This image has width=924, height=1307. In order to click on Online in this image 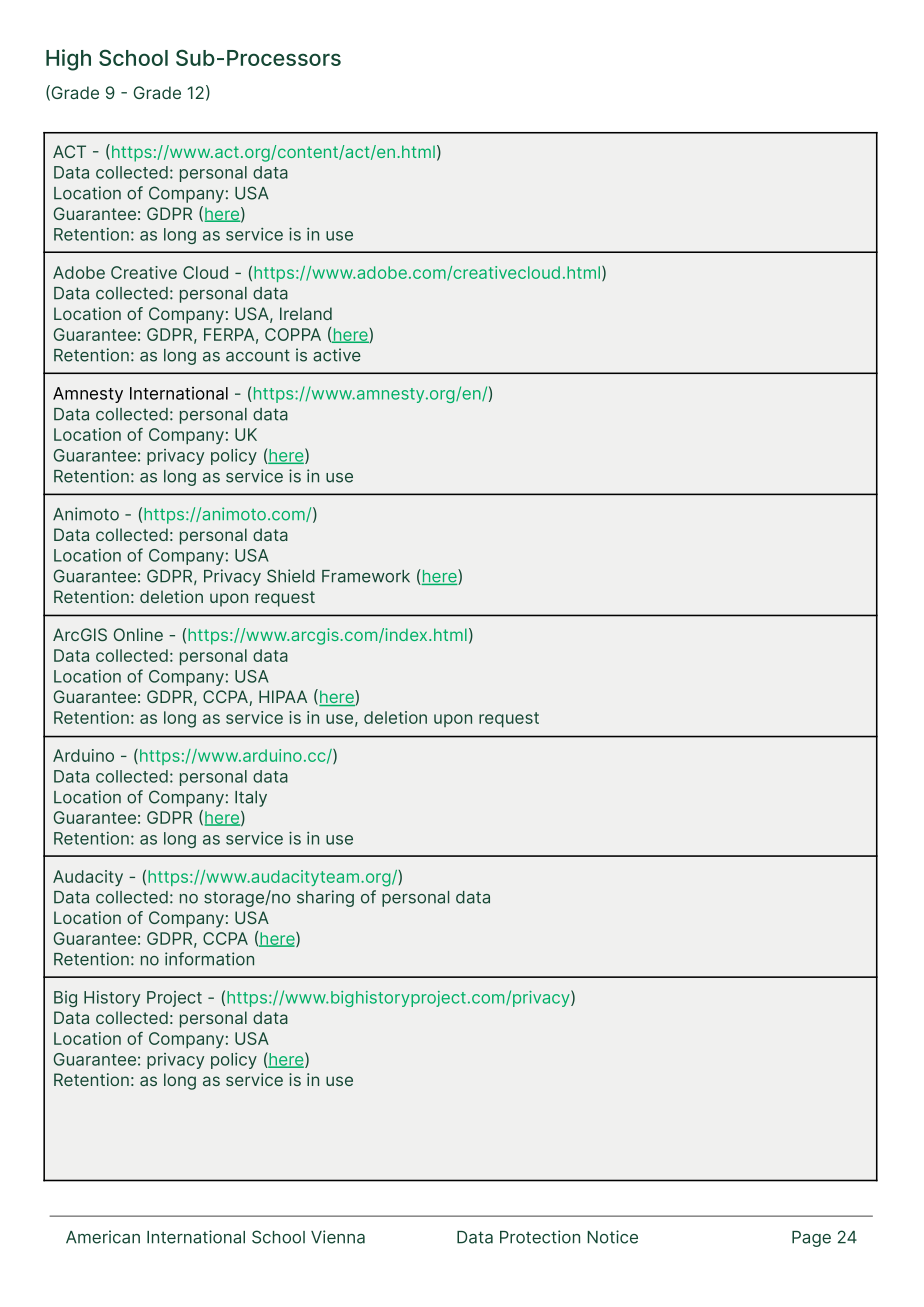, I will do `click(138, 634)`.
